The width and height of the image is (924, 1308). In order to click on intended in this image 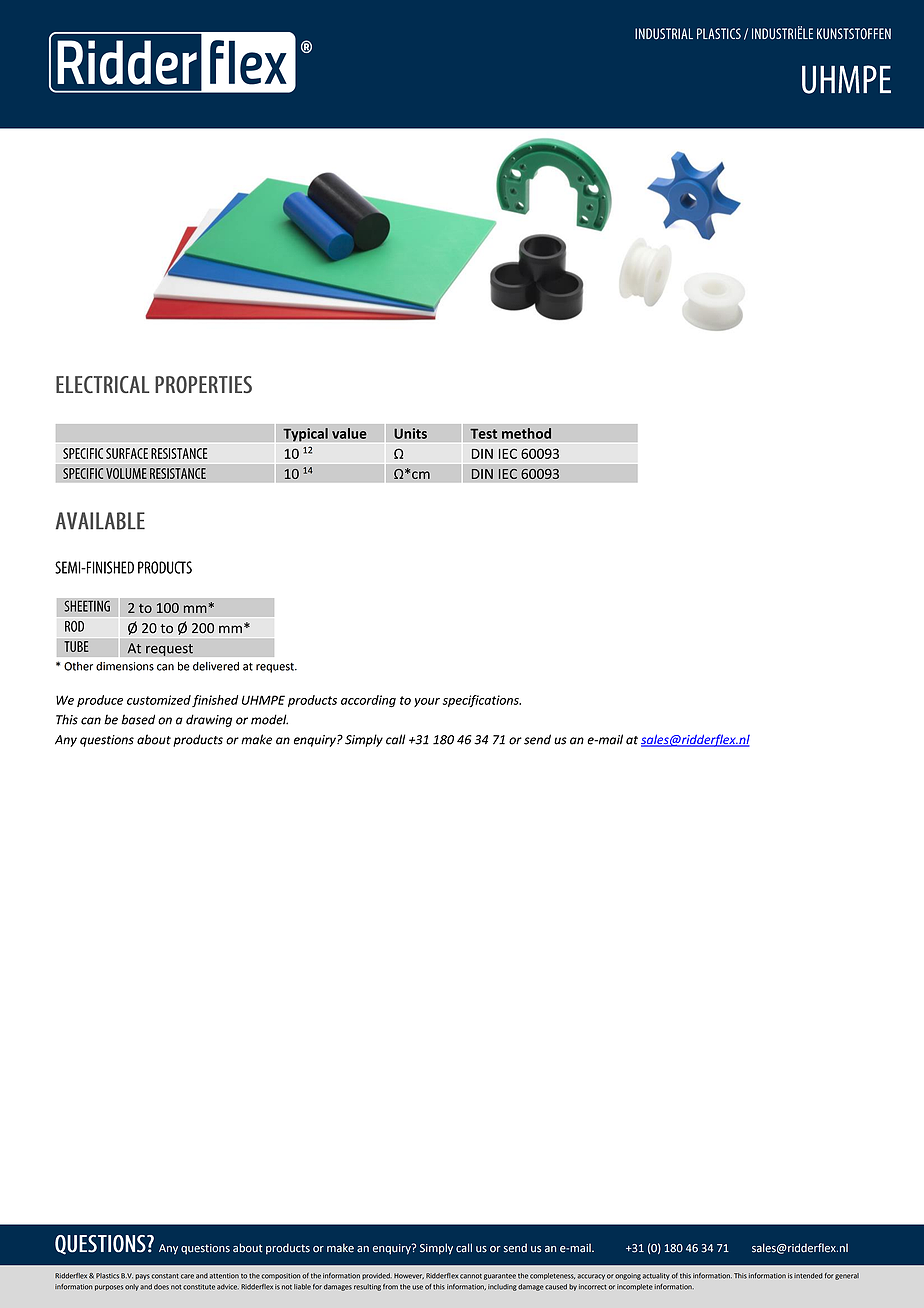, I will do `click(808, 1276)`.
